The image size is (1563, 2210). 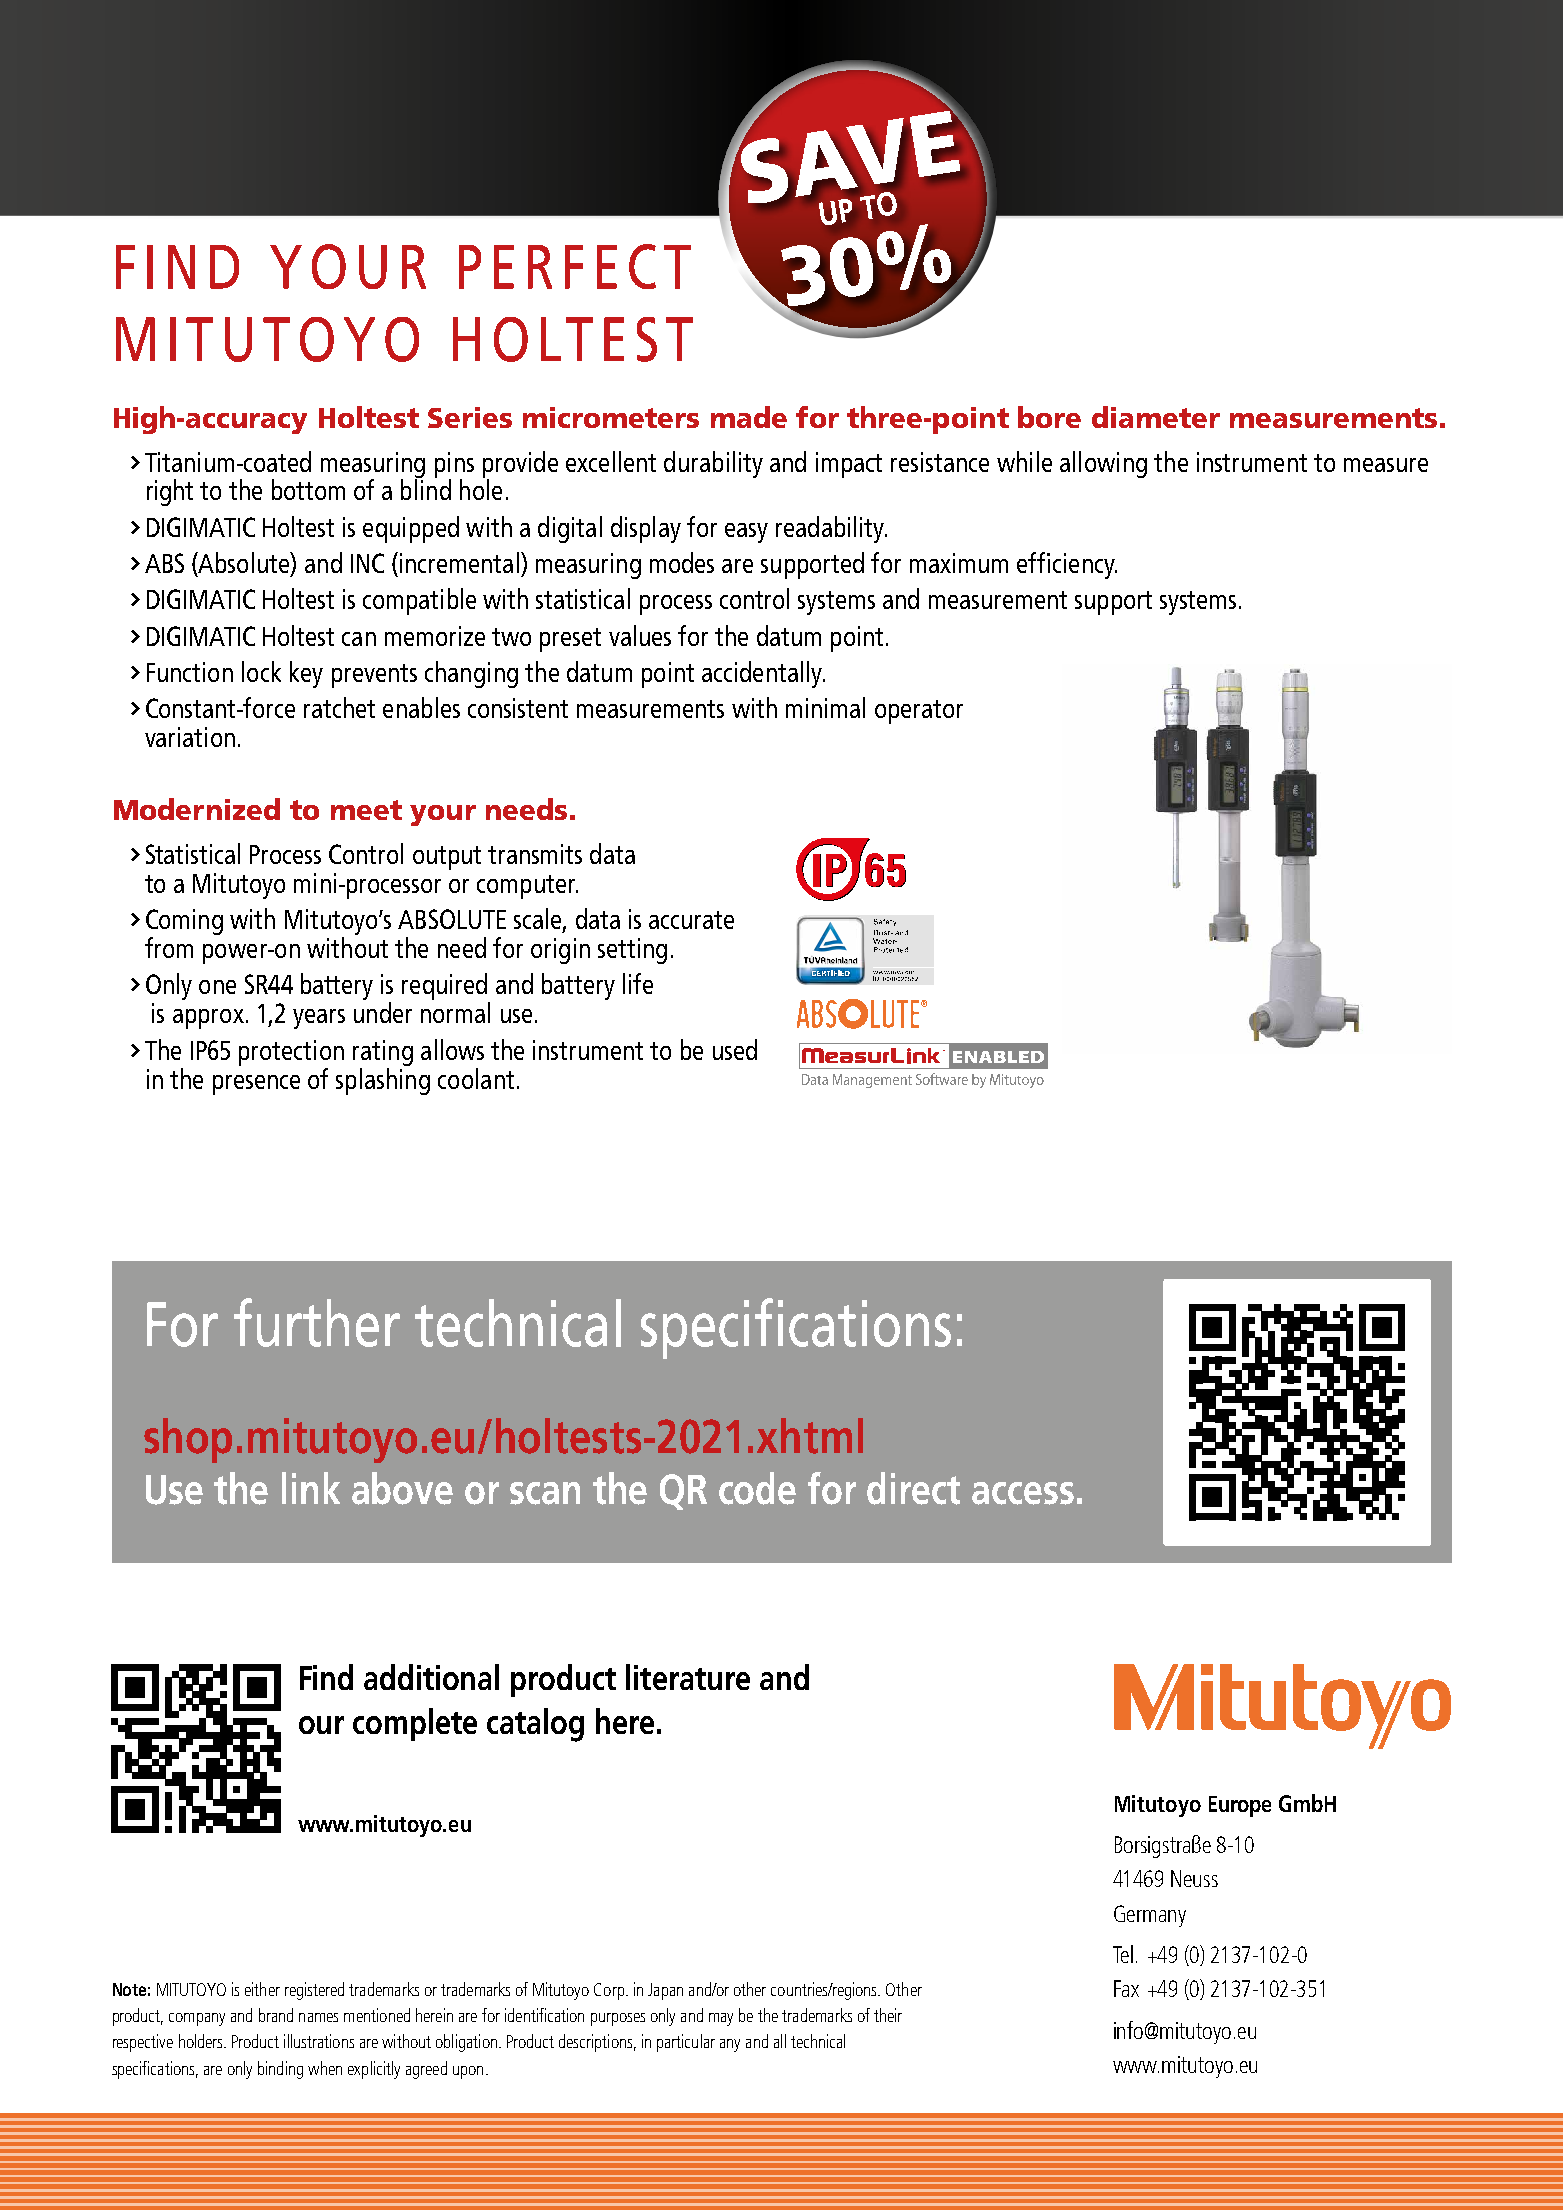 I want to click on durability, so click(x=713, y=464).
